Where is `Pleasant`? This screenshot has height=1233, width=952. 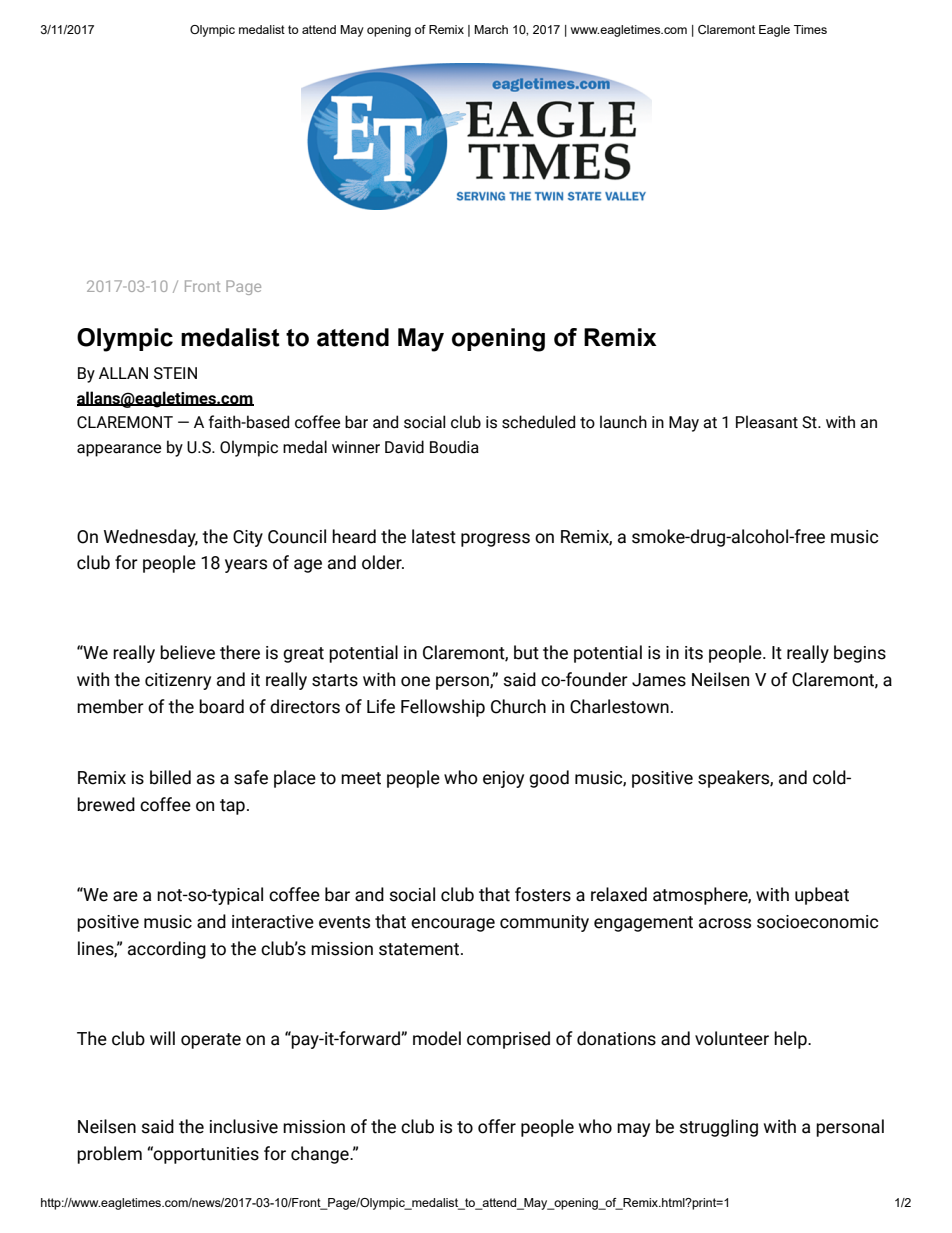
Pleasant is located at coordinates (767, 422).
